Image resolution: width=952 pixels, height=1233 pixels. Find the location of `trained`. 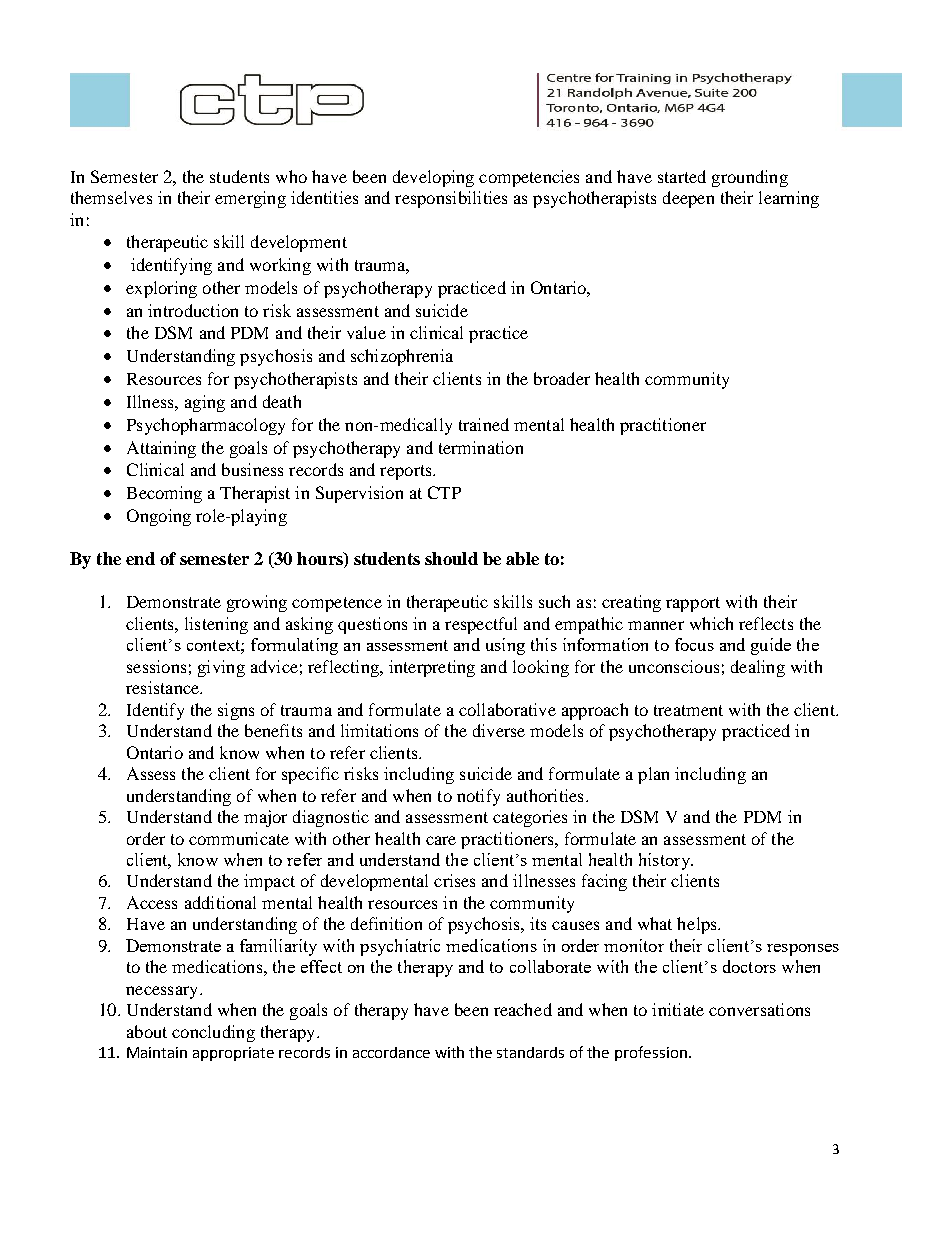

trained is located at coordinates (484, 424).
